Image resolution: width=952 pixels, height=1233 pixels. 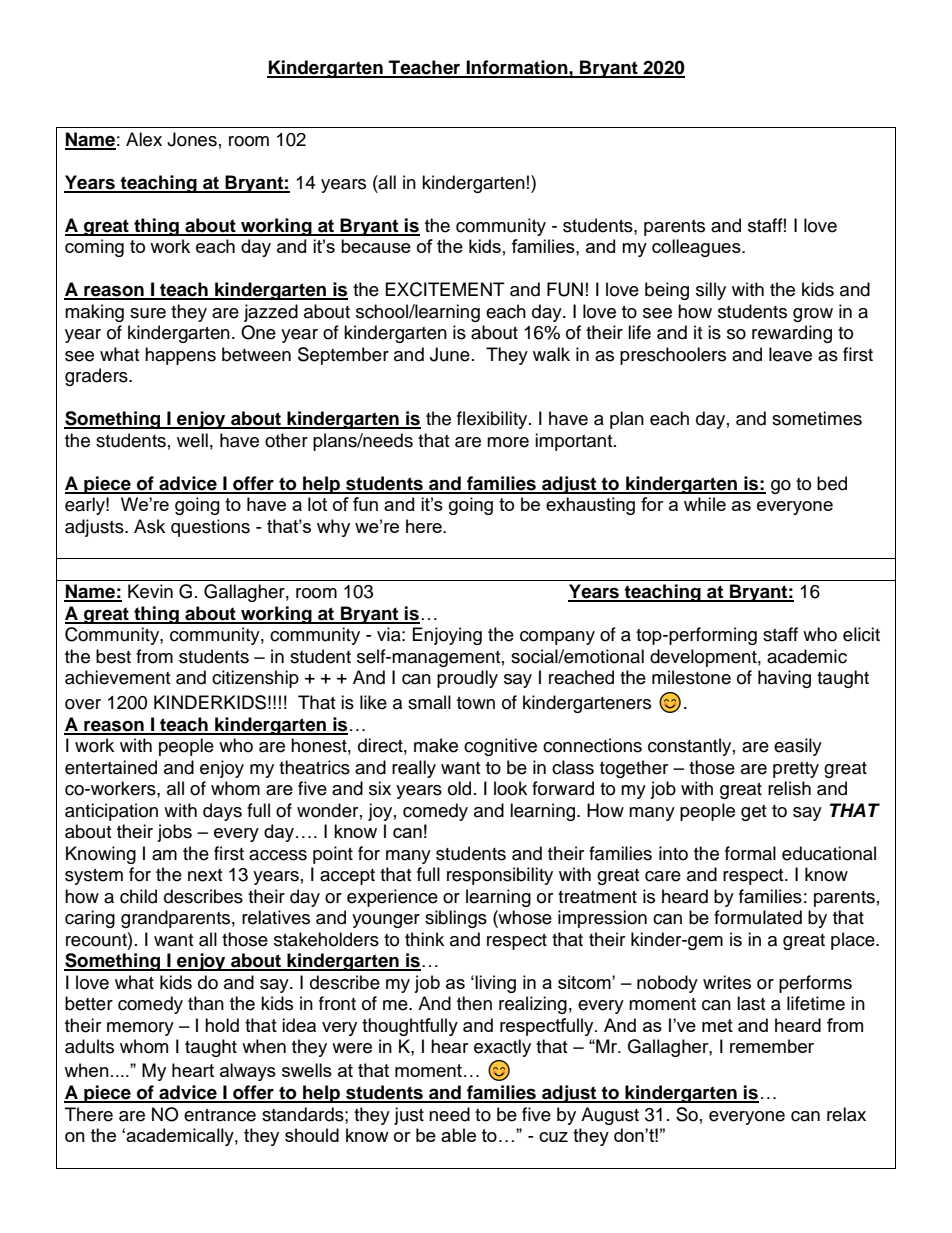 What do you see at coordinates (697, 248) in the image?
I see `colleagues` at bounding box center [697, 248].
